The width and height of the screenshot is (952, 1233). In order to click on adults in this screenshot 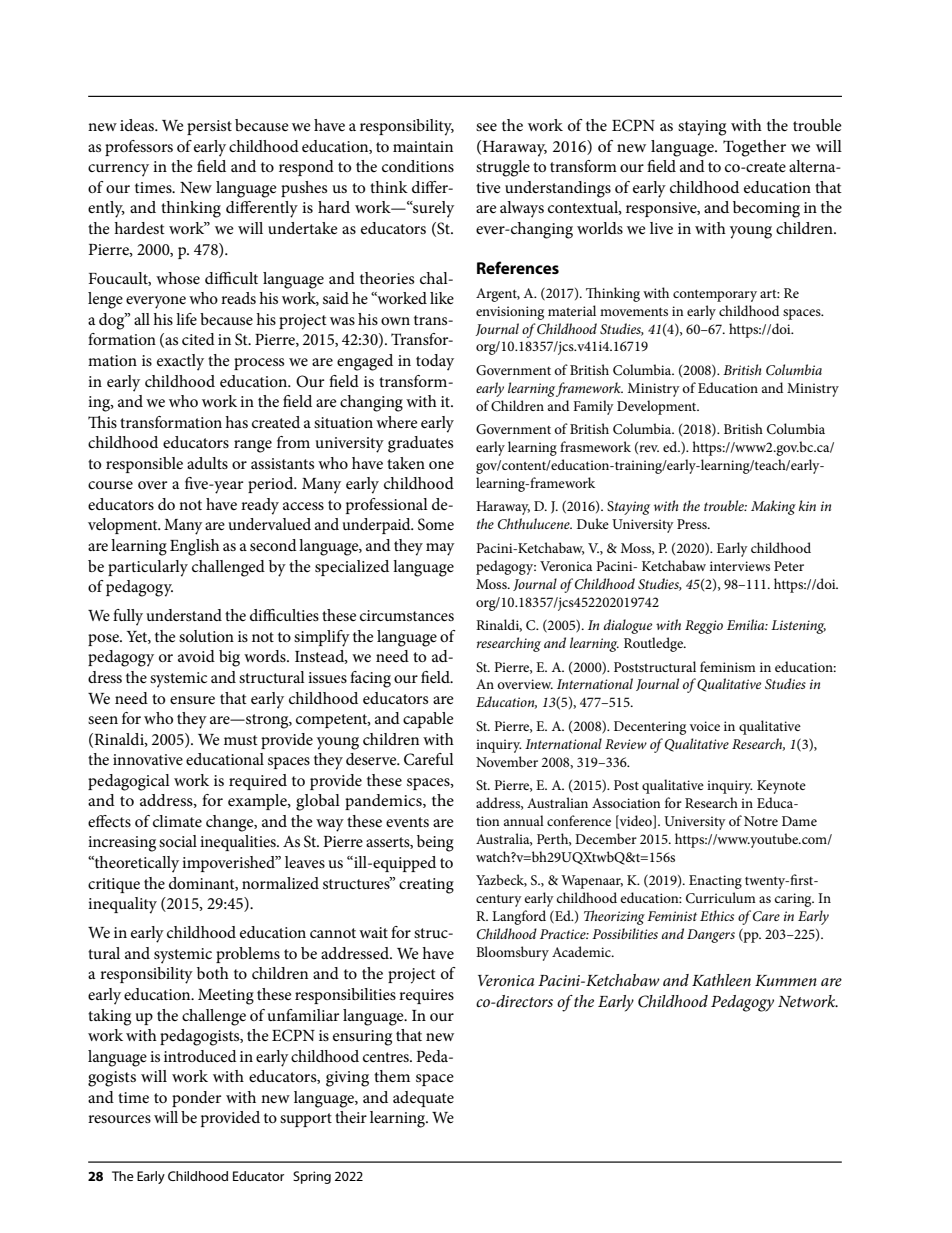, I will do `click(207, 463)`.
